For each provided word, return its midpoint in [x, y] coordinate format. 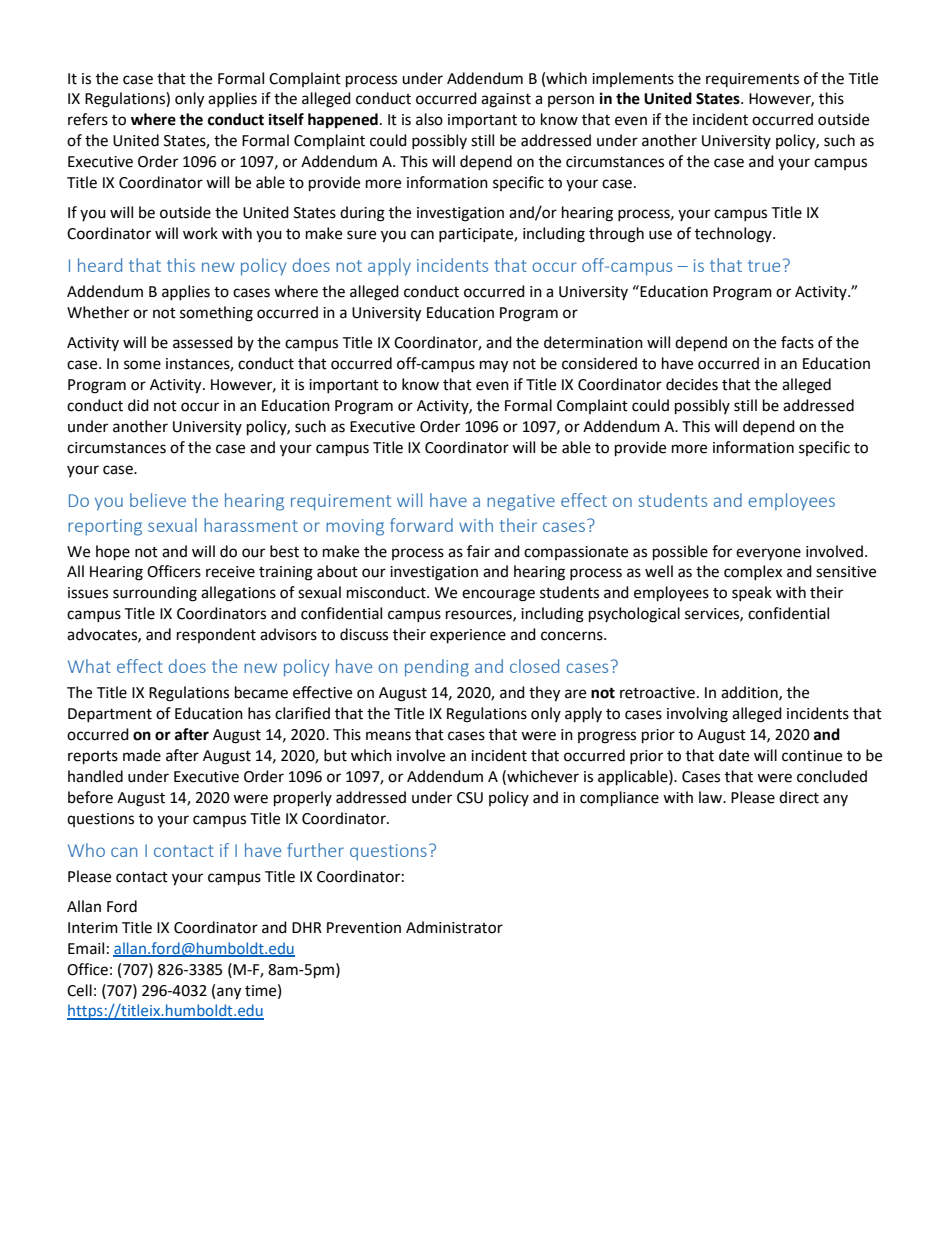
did [138, 405]
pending [437, 668]
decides [692, 384]
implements [633, 79]
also [429, 119]
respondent [216, 635]
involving [697, 715]
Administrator [454, 927]
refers [88, 119]
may [494, 366]
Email [86, 948]
